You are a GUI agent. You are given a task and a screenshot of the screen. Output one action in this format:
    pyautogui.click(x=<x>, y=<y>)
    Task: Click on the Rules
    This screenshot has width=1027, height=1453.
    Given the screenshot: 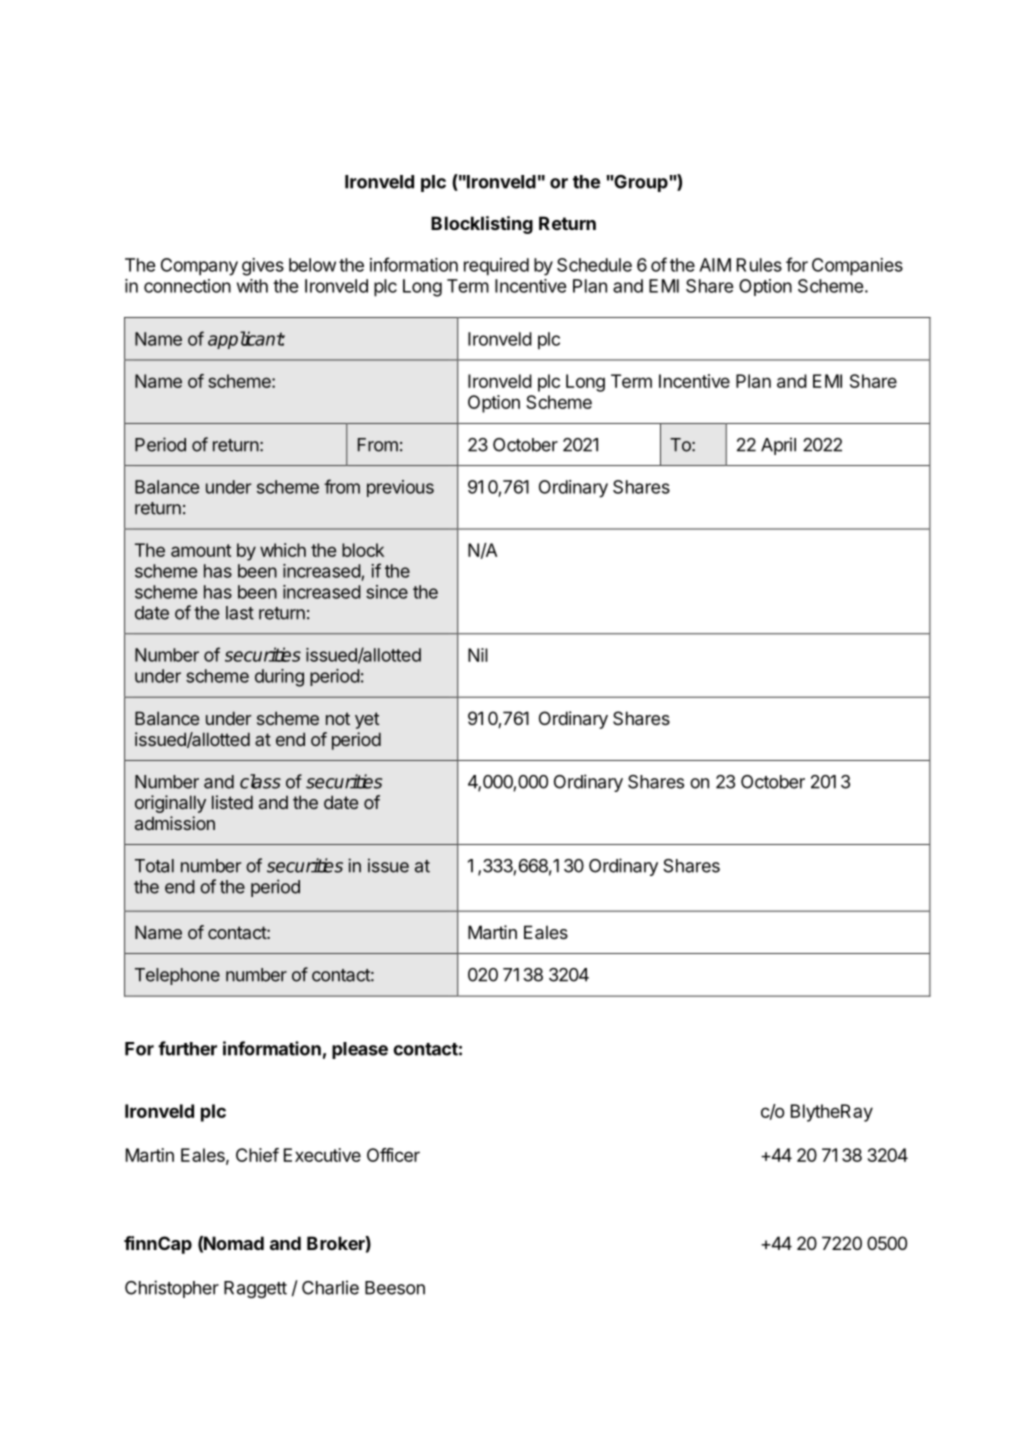 What is the action you would take?
    pyautogui.click(x=759, y=265)
